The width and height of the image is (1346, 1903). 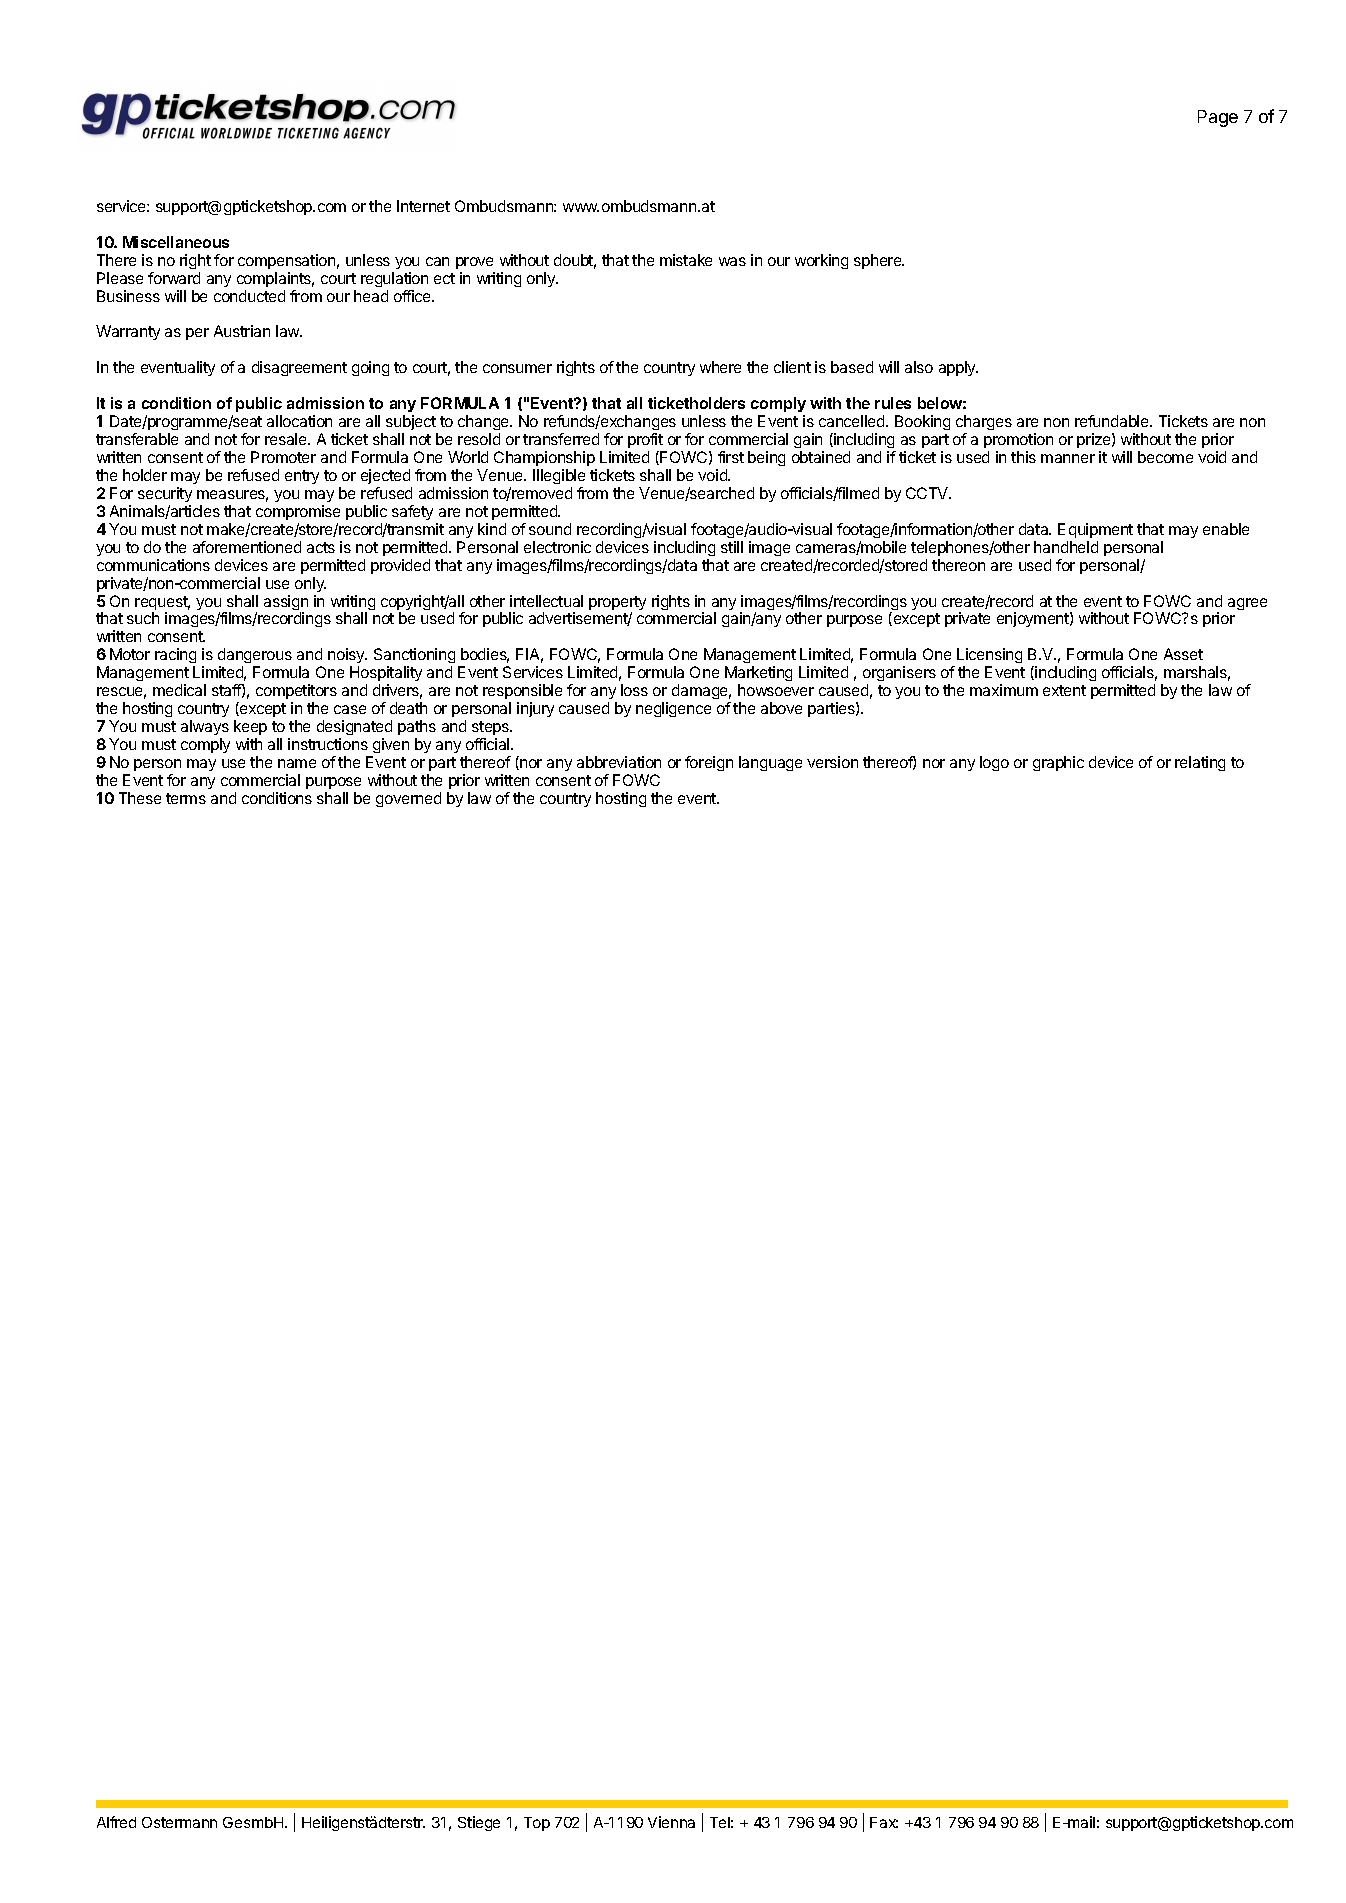 What do you see at coordinates (176, 242) in the image?
I see `Miscellaneous` at bounding box center [176, 242].
